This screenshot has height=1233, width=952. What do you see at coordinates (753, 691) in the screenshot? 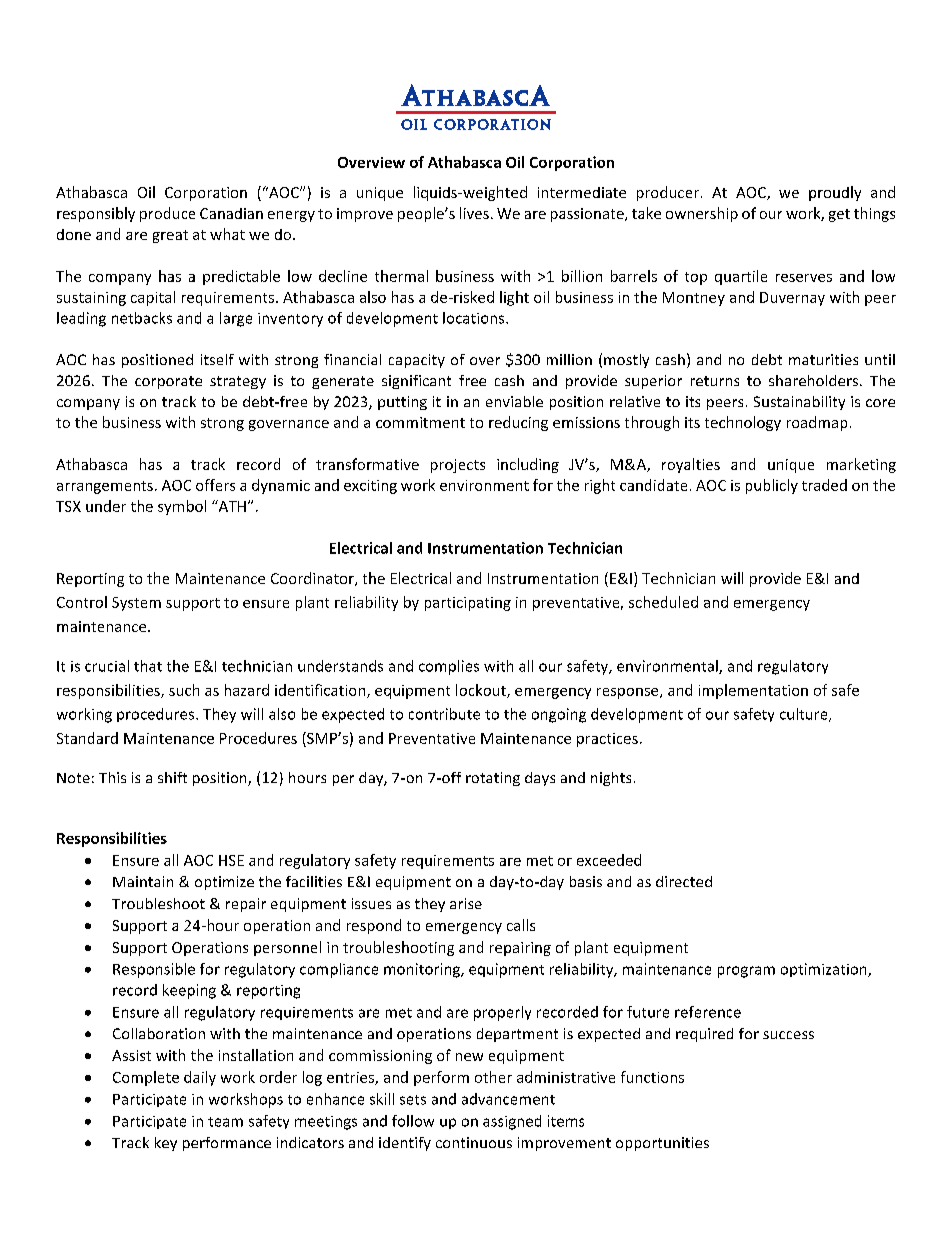
I see `implementation` at bounding box center [753, 691].
